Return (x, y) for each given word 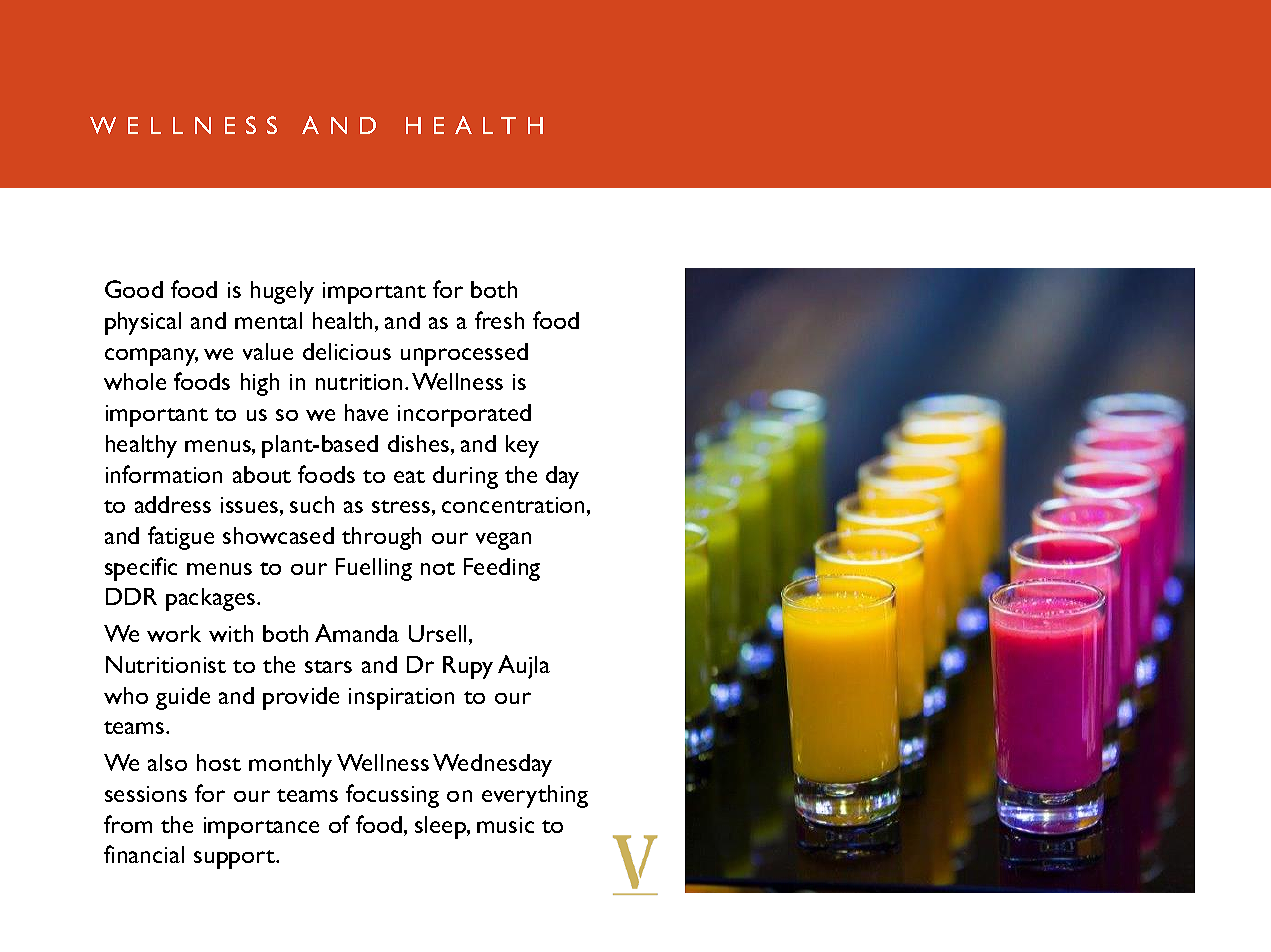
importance (261, 828)
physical (143, 323)
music (505, 825)
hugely (282, 292)
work (174, 633)
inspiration (401, 699)
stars (328, 666)
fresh (499, 320)
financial (144, 854)
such (312, 504)
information (164, 474)
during (465, 477)
